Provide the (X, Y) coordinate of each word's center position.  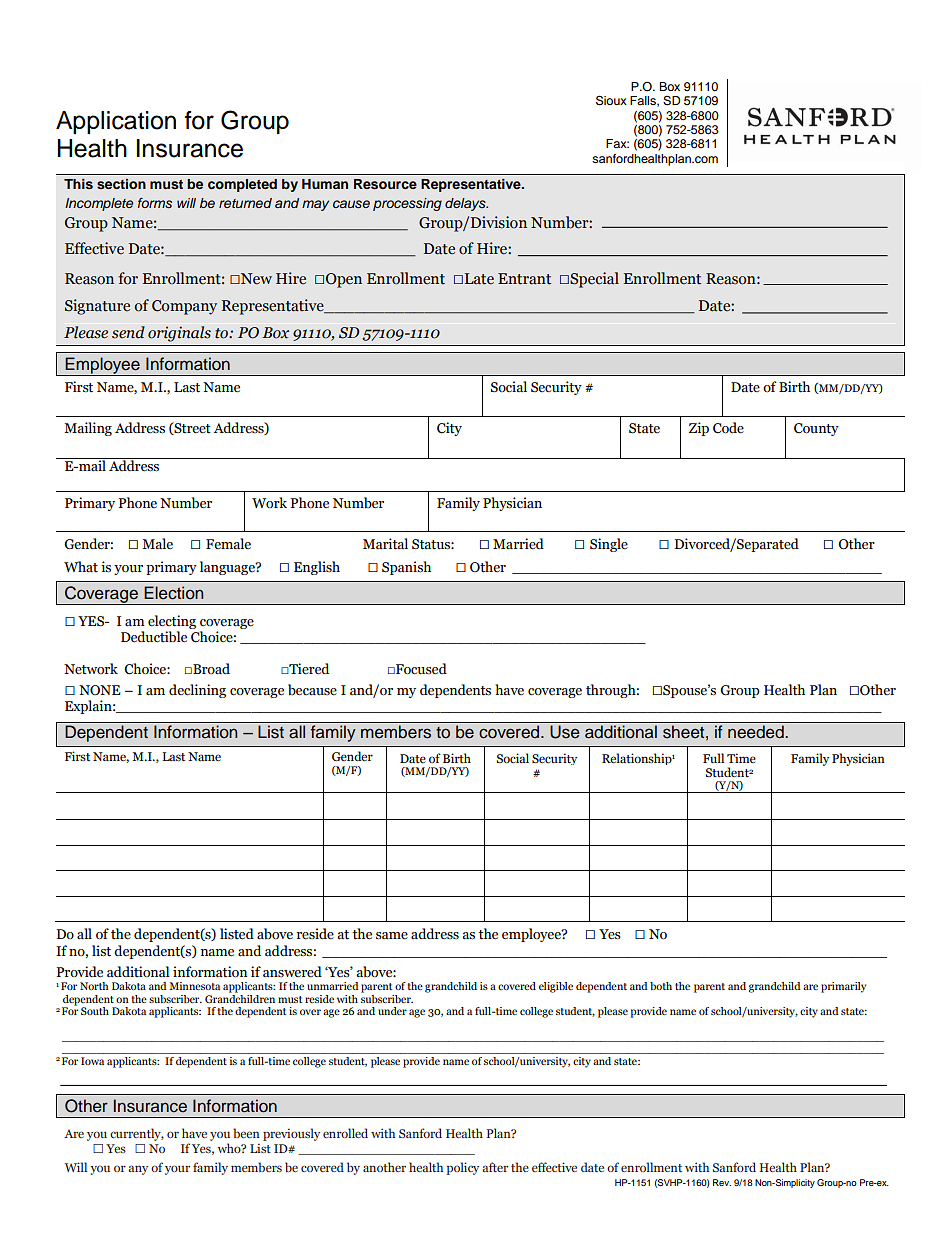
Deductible (154, 637)
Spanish (406, 568)
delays (466, 204)
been (246, 1133)
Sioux (611, 100)
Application (116, 122)
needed (757, 732)
